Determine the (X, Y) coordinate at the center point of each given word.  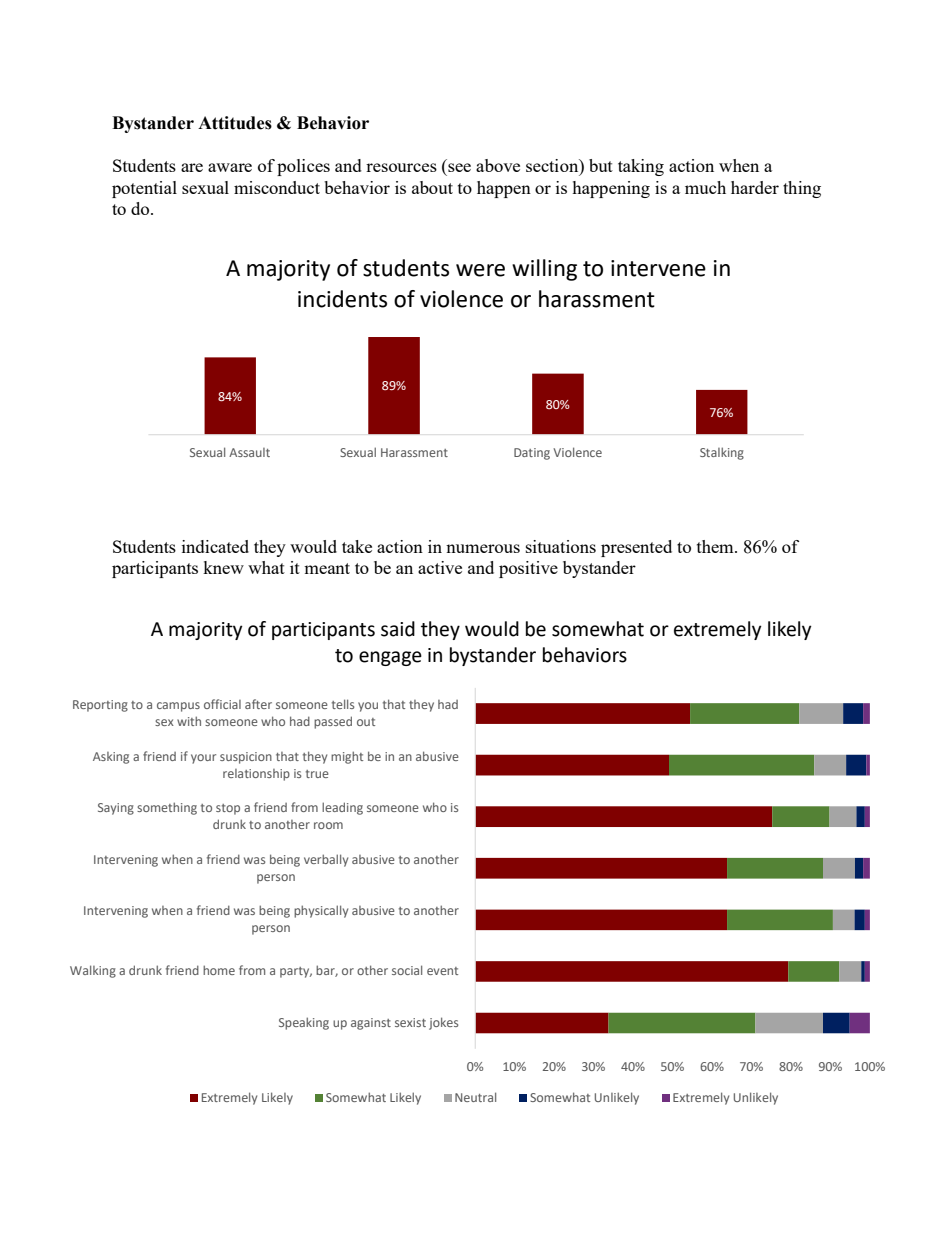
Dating (532, 454)
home (219, 970)
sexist (410, 1022)
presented (636, 548)
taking (641, 167)
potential (144, 189)
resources (401, 167)
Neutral (475, 1097)
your (203, 759)
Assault (249, 452)
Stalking (722, 453)
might (347, 757)
